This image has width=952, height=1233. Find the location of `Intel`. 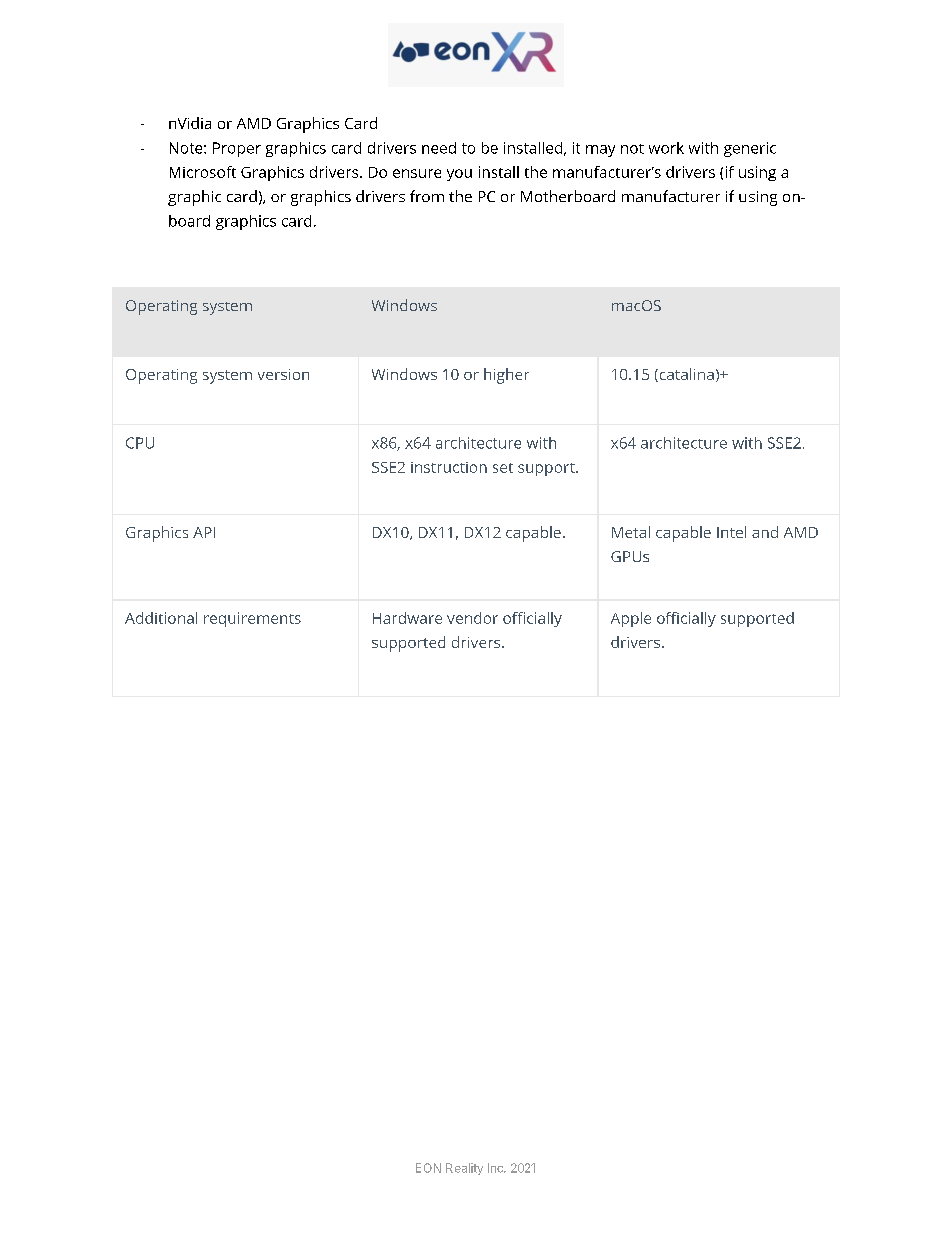

Intel is located at coordinates (731, 532).
